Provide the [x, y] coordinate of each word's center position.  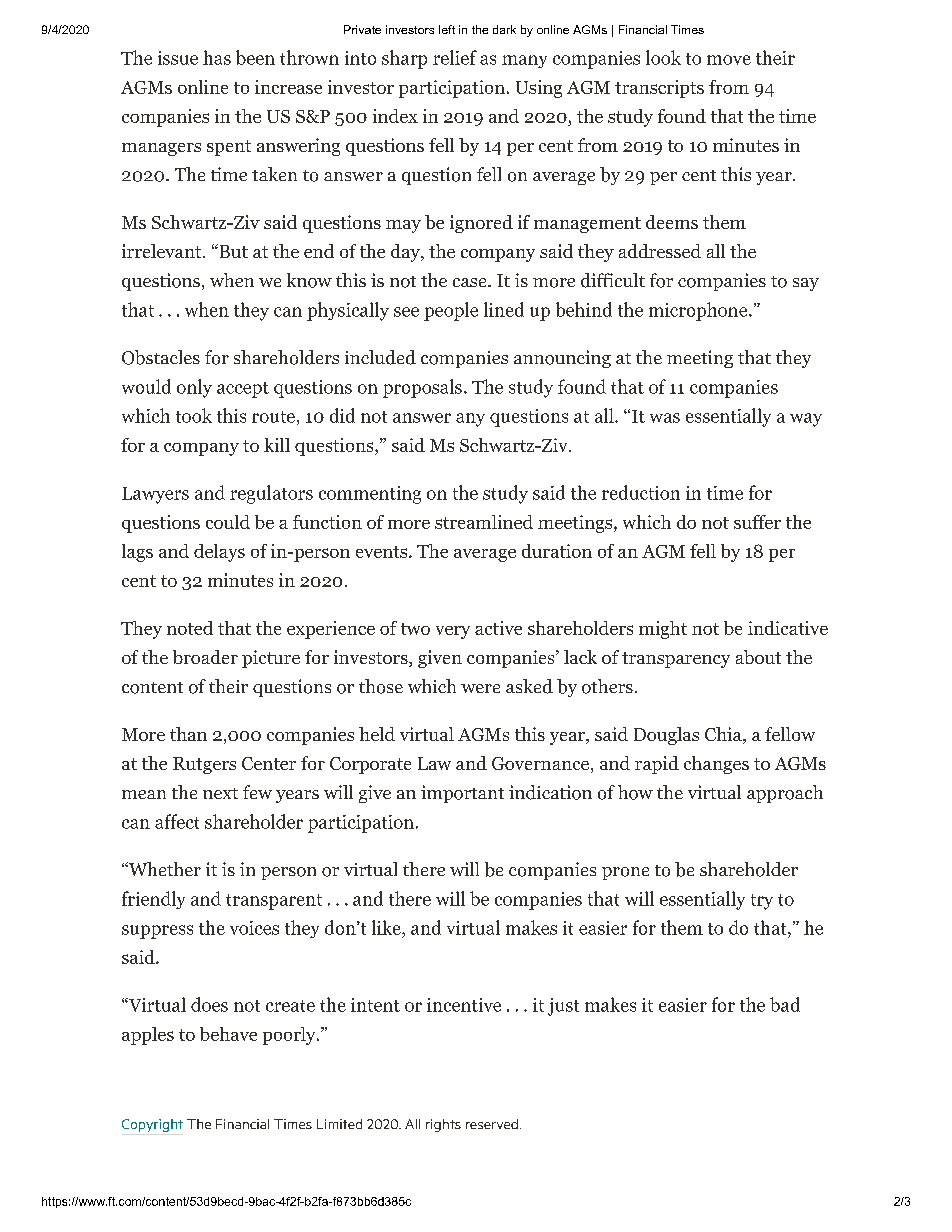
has [217, 57]
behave [228, 1034]
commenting [370, 495]
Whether [163, 869]
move [729, 60]
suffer [757, 522]
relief [455, 57]
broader [205, 657]
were [480, 688]
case [471, 282]
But [232, 251]
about [758, 657]
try [762, 902]
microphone [698, 311]
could [228, 522]
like [387, 927]
